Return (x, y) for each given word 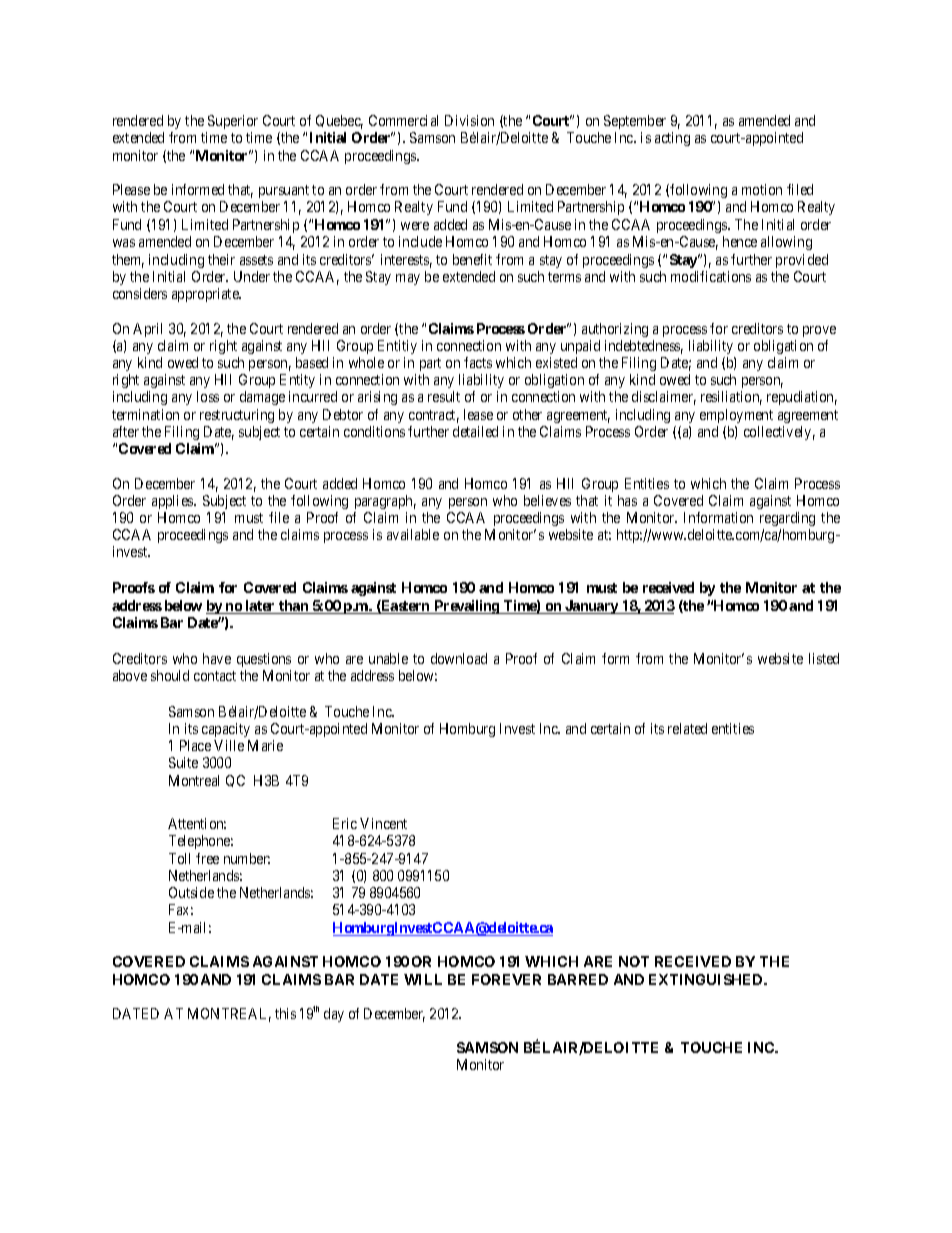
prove (819, 331)
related (687, 728)
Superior (233, 122)
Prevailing (467, 607)
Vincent (383, 823)
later (261, 607)
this (285, 1013)
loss (208, 396)
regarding (787, 519)
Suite (183, 762)
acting (672, 139)
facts (478, 362)
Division (469, 120)
